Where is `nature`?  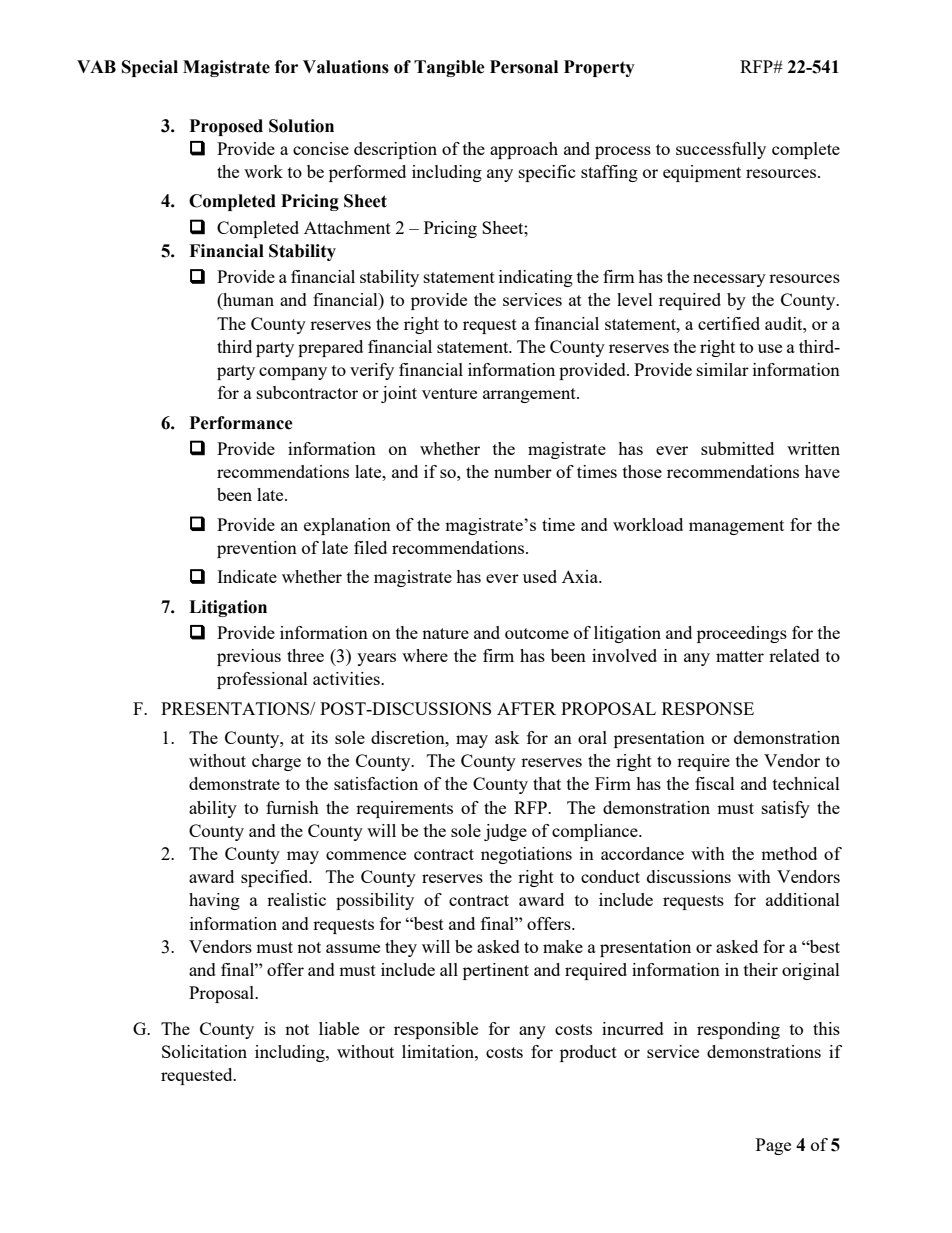 nature is located at coordinates (445, 633).
